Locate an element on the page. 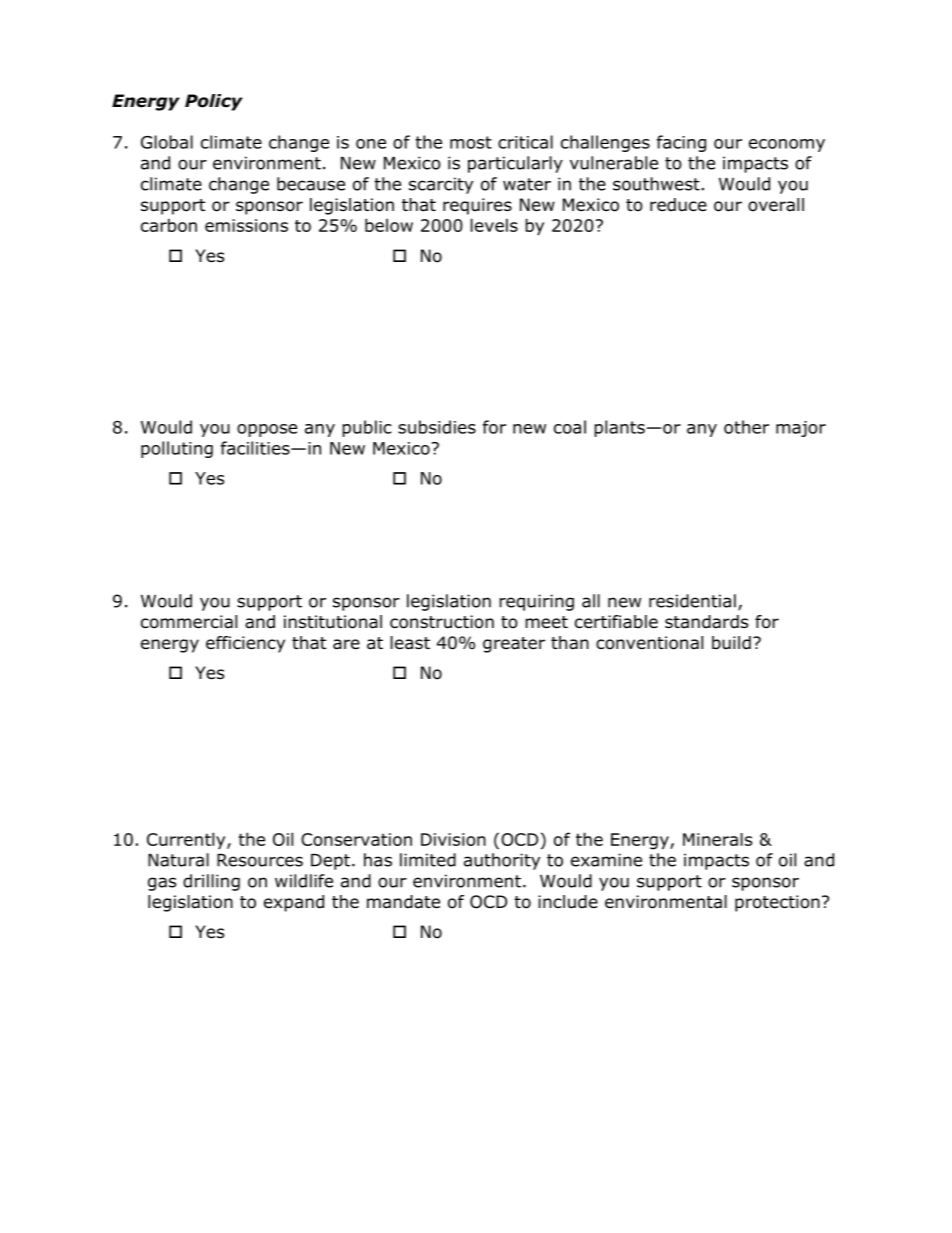 This document has height=1233, width=952. most is located at coordinates (471, 142).
